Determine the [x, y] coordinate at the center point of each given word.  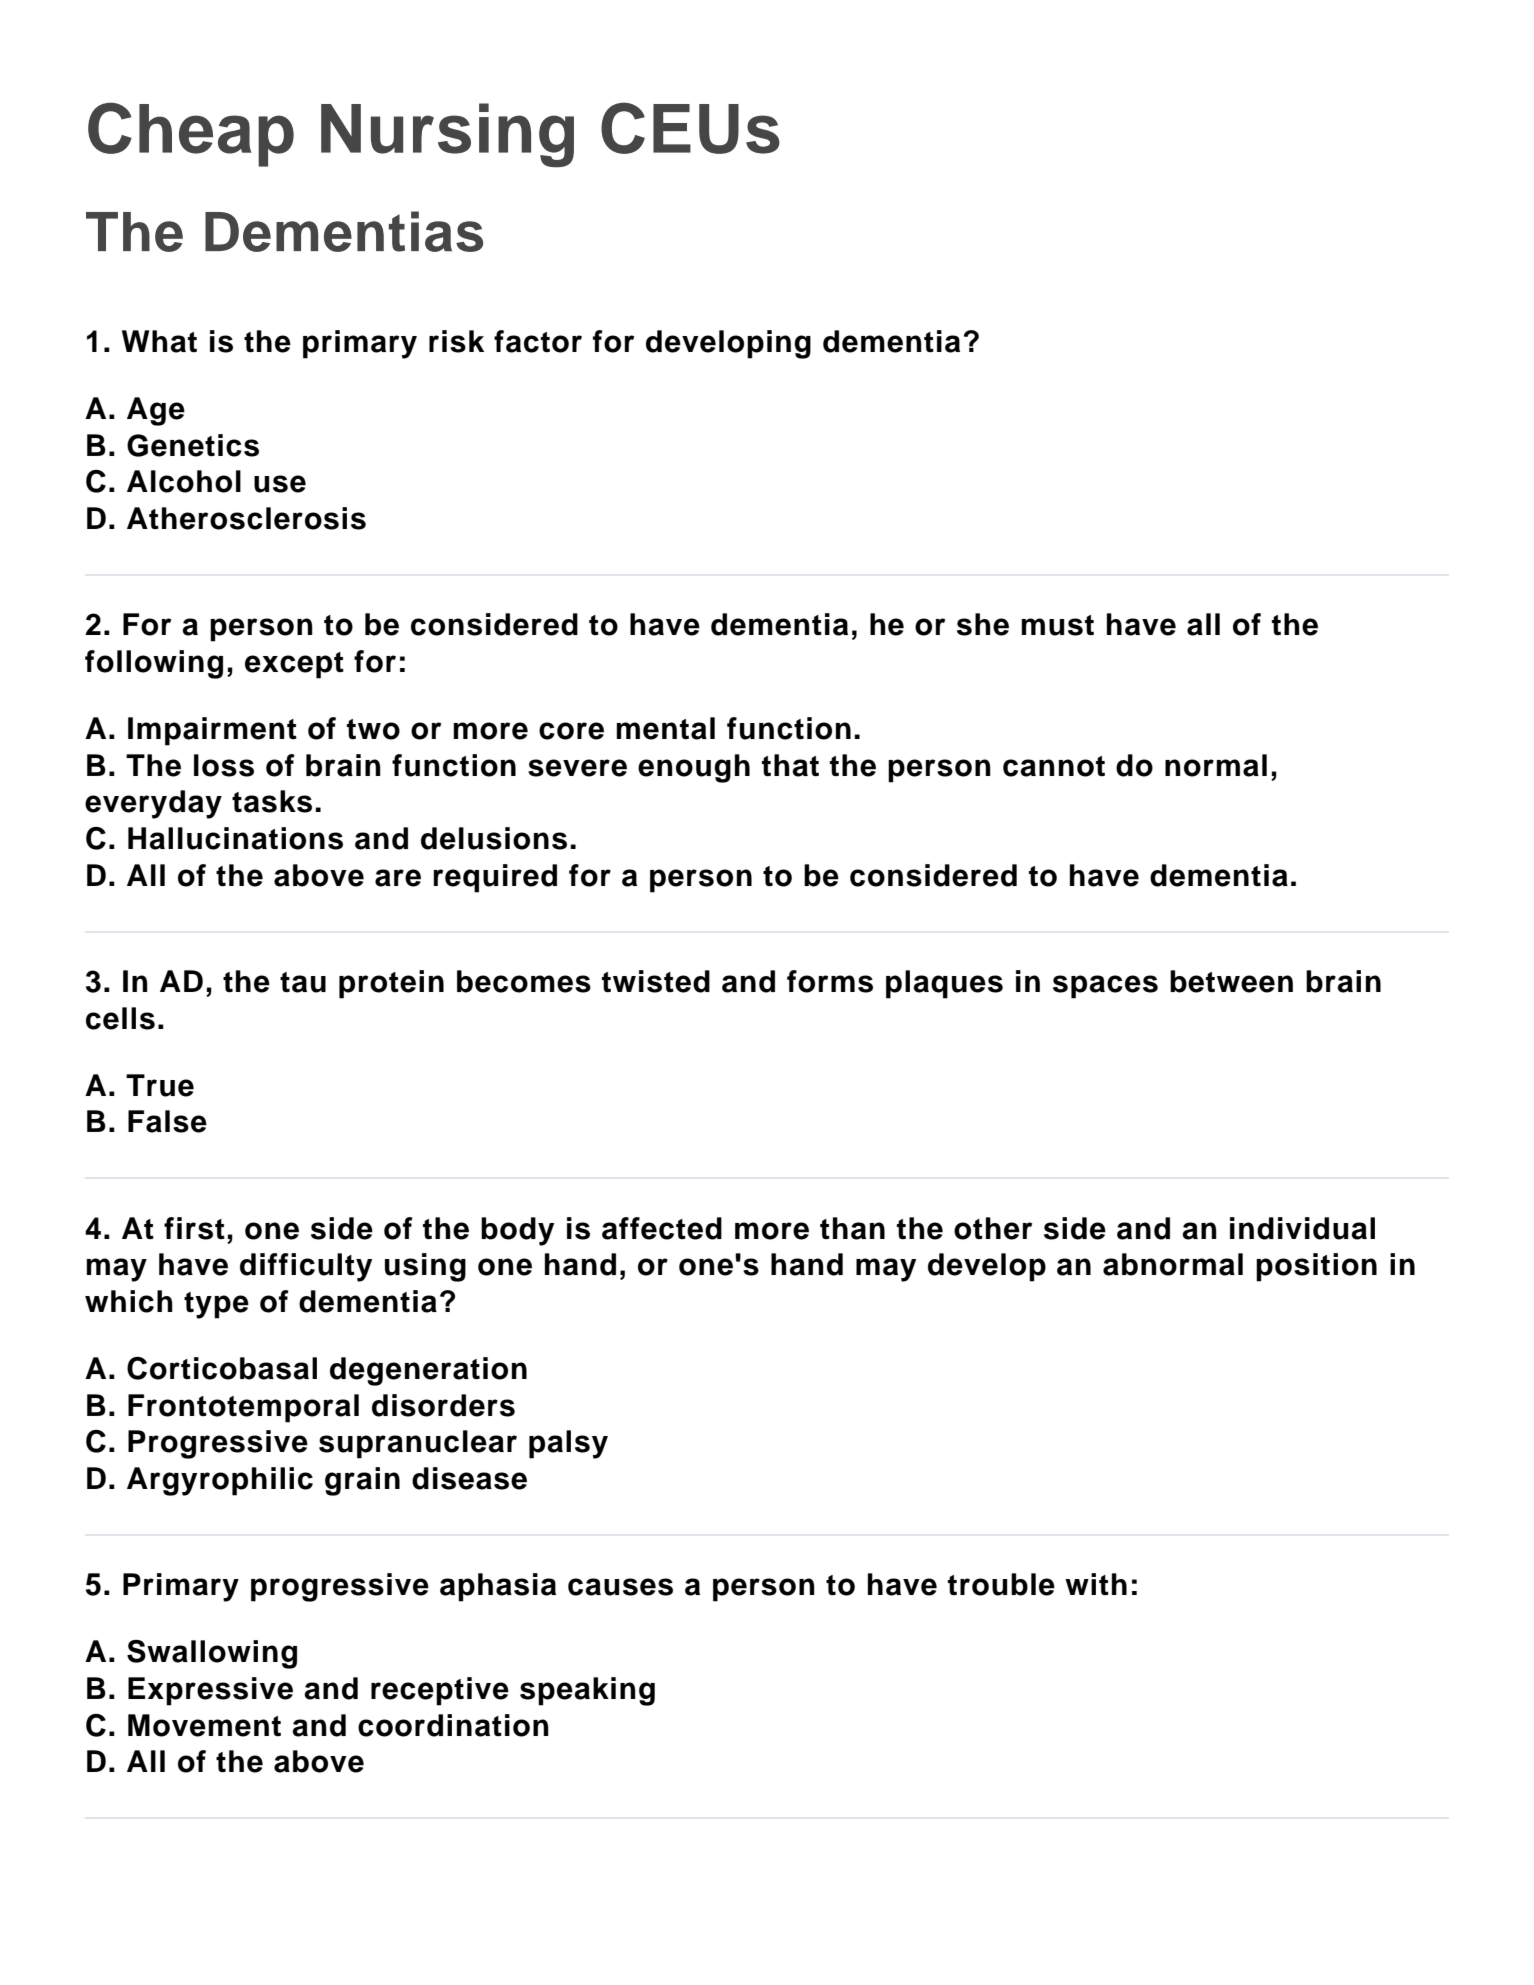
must [1057, 625]
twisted [656, 981]
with [1096, 1584]
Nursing [447, 135]
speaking [587, 1691]
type [216, 1305]
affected [662, 1228]
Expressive [210, 1691]
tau [303, 982]
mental [665, 728]
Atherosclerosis [246, 518]
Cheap [191, 134]
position [1316, 1267]
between [1231, 981]
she [983, 624]
